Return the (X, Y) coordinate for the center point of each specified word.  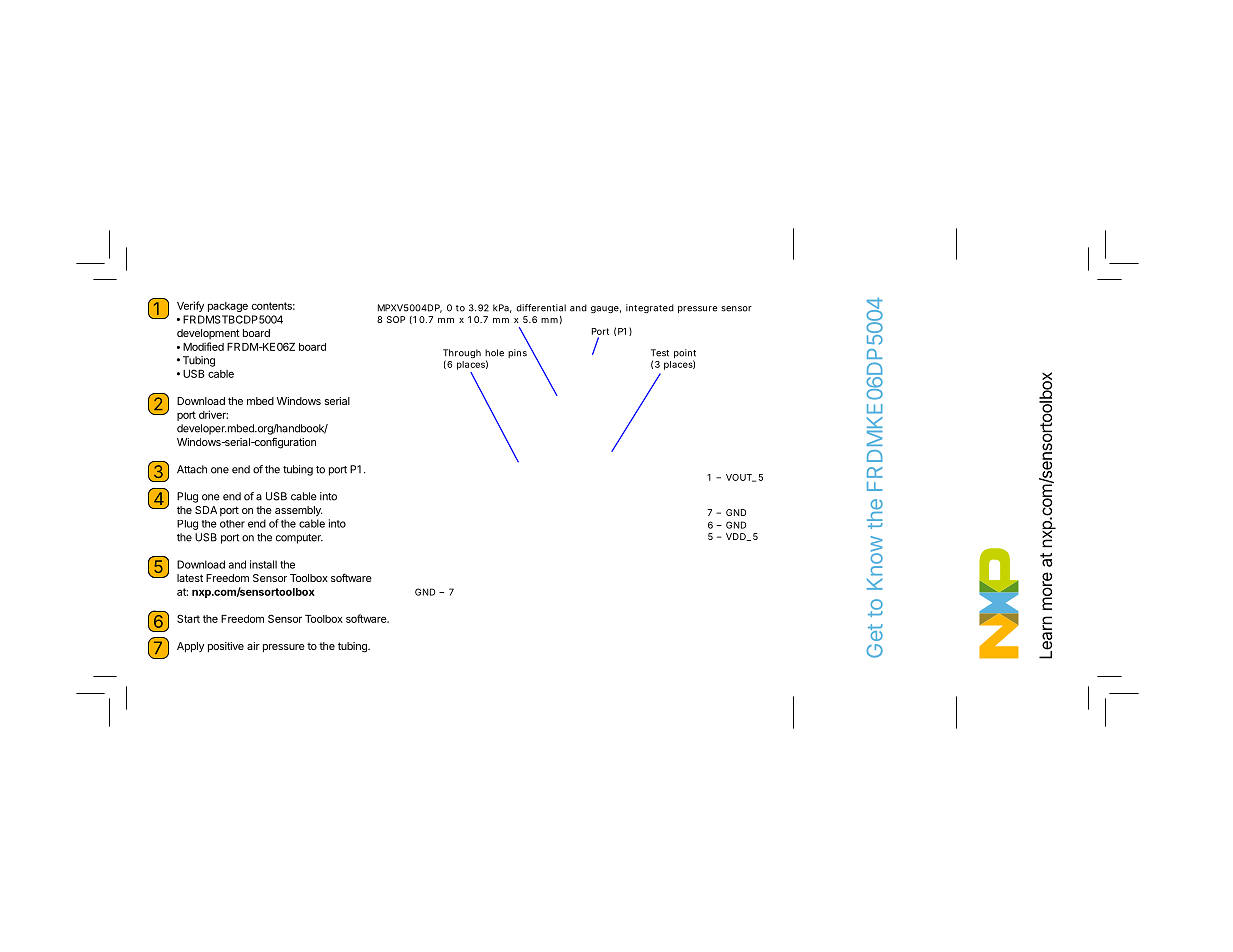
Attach (192, 469)
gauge (606, 310)
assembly (298, 511)
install (263, 564)
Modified (203, 346)
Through (462, 355)
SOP (396, 319)
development (208, 334)
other (232, 524)
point (685, 355)
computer (299, 539)
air (253, 646)
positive (226, 647)
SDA (206, 510)
